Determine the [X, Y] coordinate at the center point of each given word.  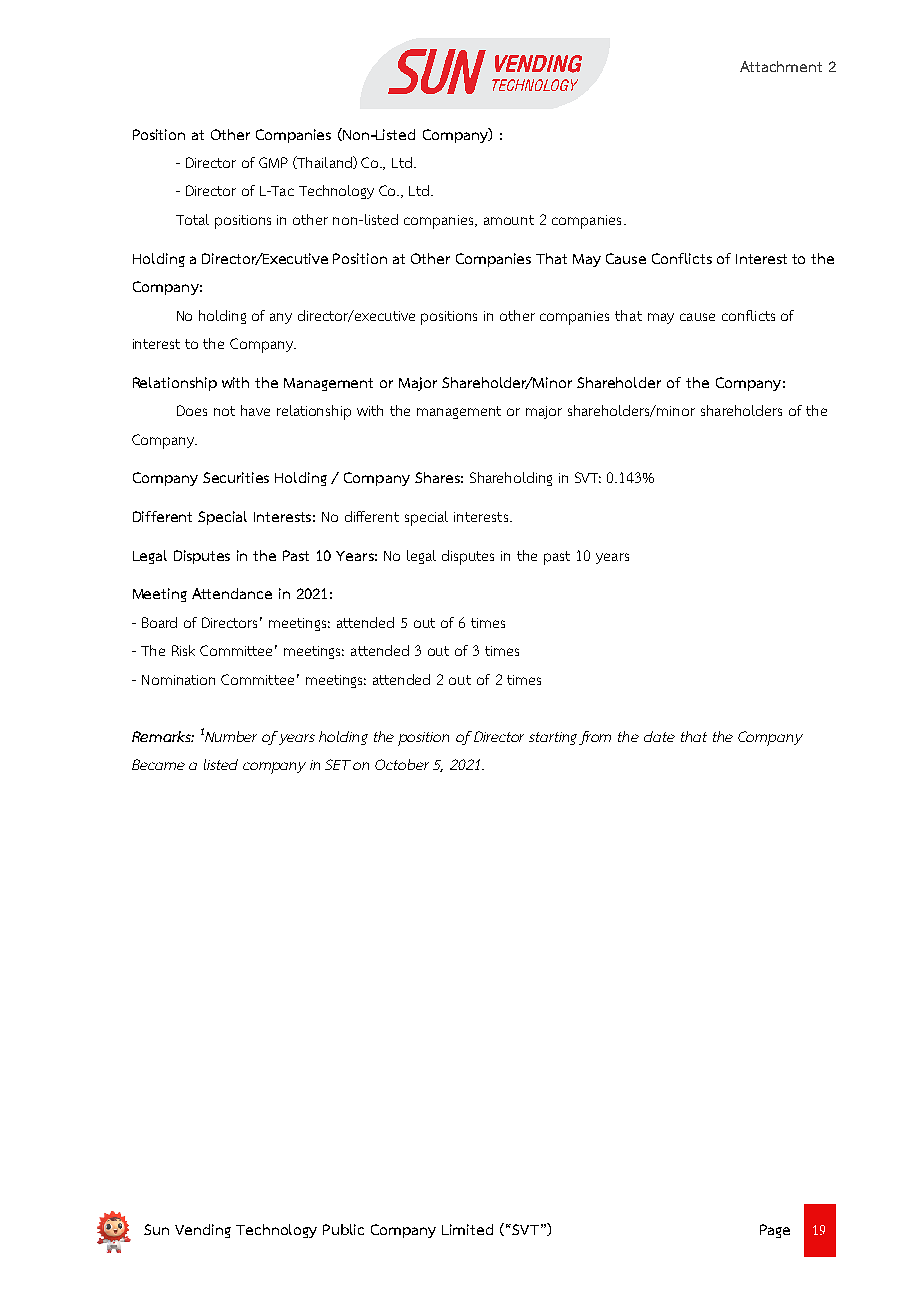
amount [509, 220]
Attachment [781, 66]
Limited [467, 1229]
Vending [203, 1231]
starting [553, 738]
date [659, 736]
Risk [183, 650]
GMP [273, 162]
